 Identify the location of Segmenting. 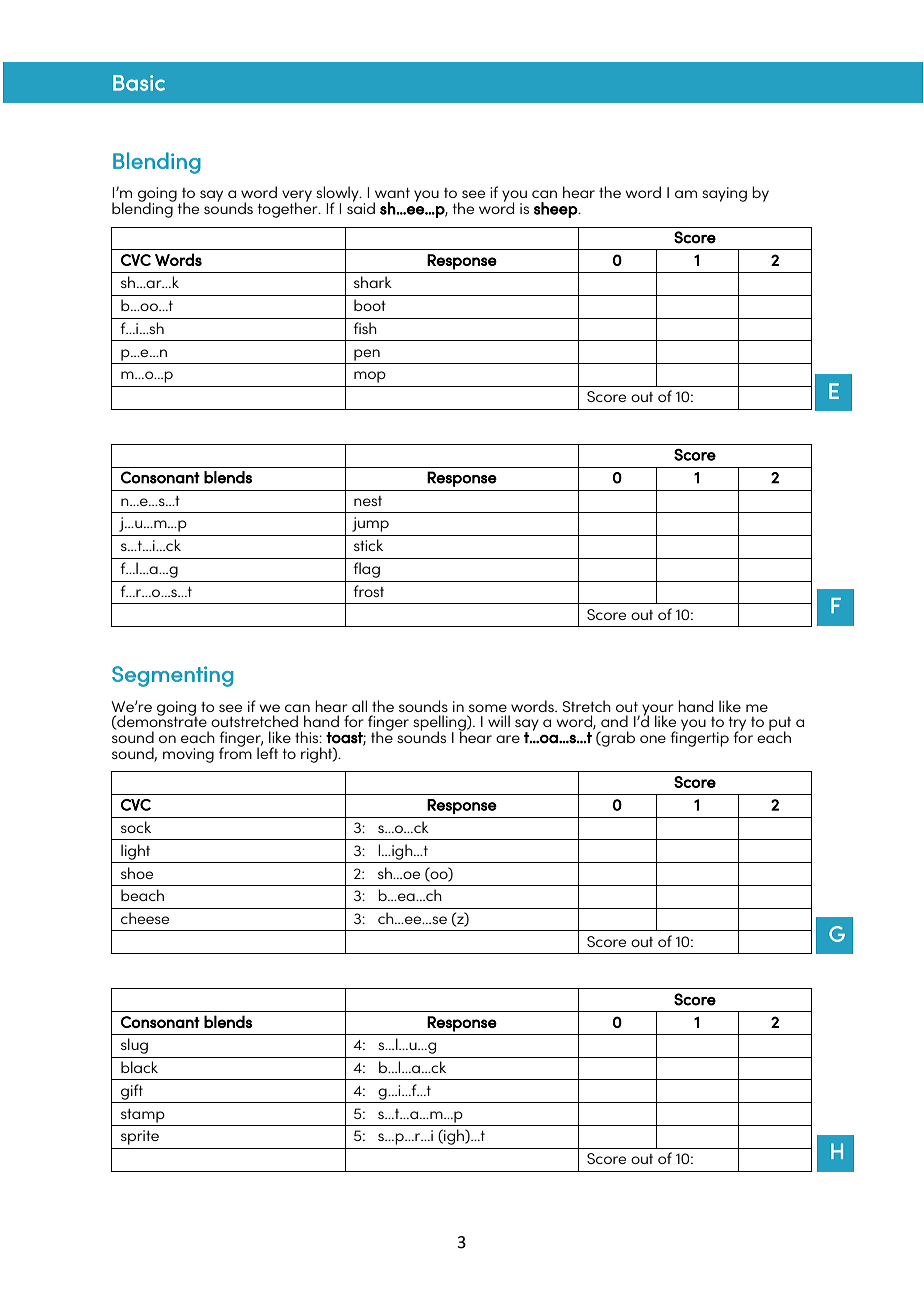
(172, 676).
